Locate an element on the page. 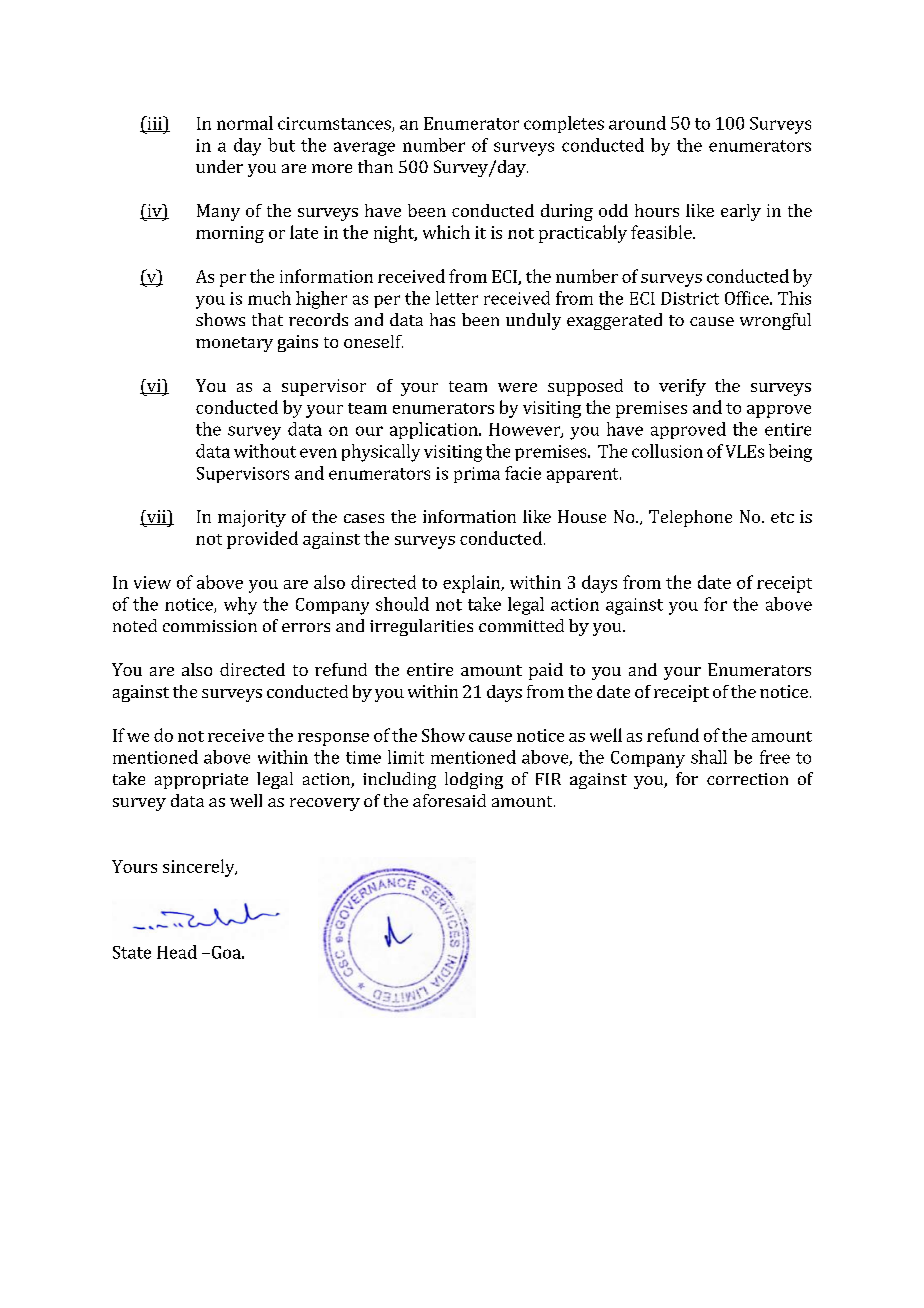  verify is located at coordinates (682, 387).
